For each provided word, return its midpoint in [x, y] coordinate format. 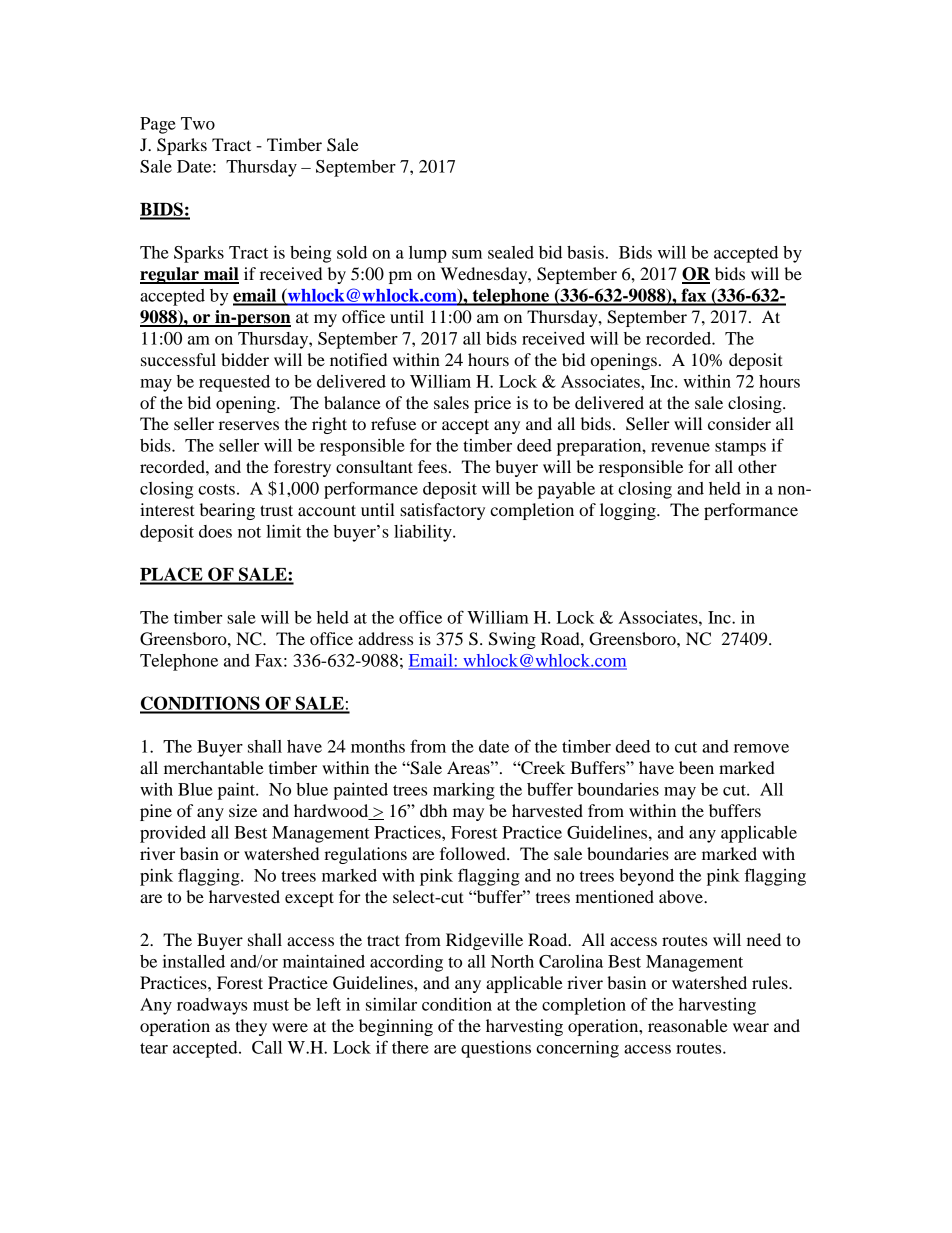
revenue [680, 447]
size [243, 810]
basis [585, 252]
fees [432, 466]
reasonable [688, 1025]
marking [464, 791]
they [251, 1027]
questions [496, 1049]
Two [198, 123]
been [696, 767]
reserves [249, 425]
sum [467, 254]
